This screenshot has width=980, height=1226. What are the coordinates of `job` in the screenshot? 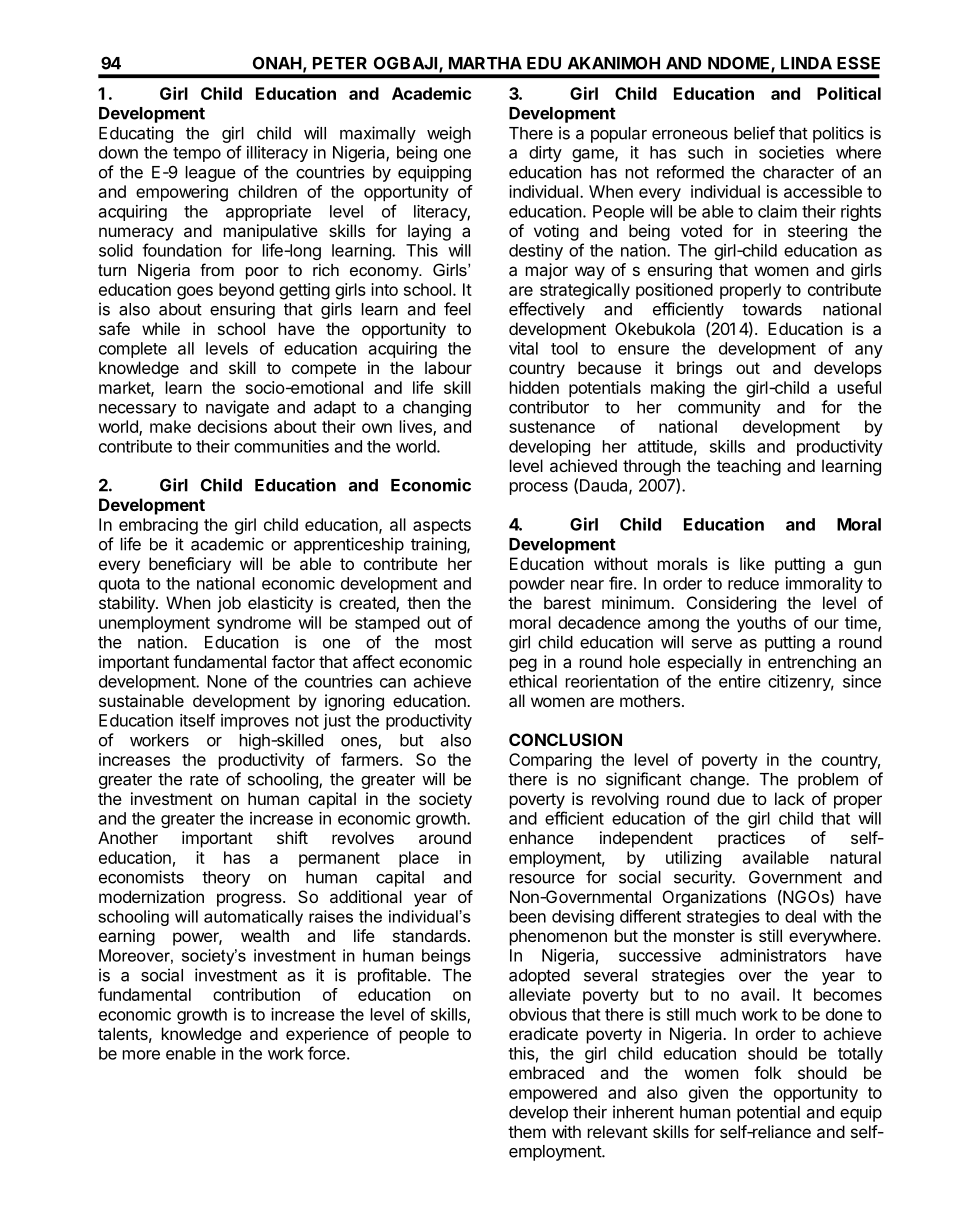 It's located at (229, 604).
